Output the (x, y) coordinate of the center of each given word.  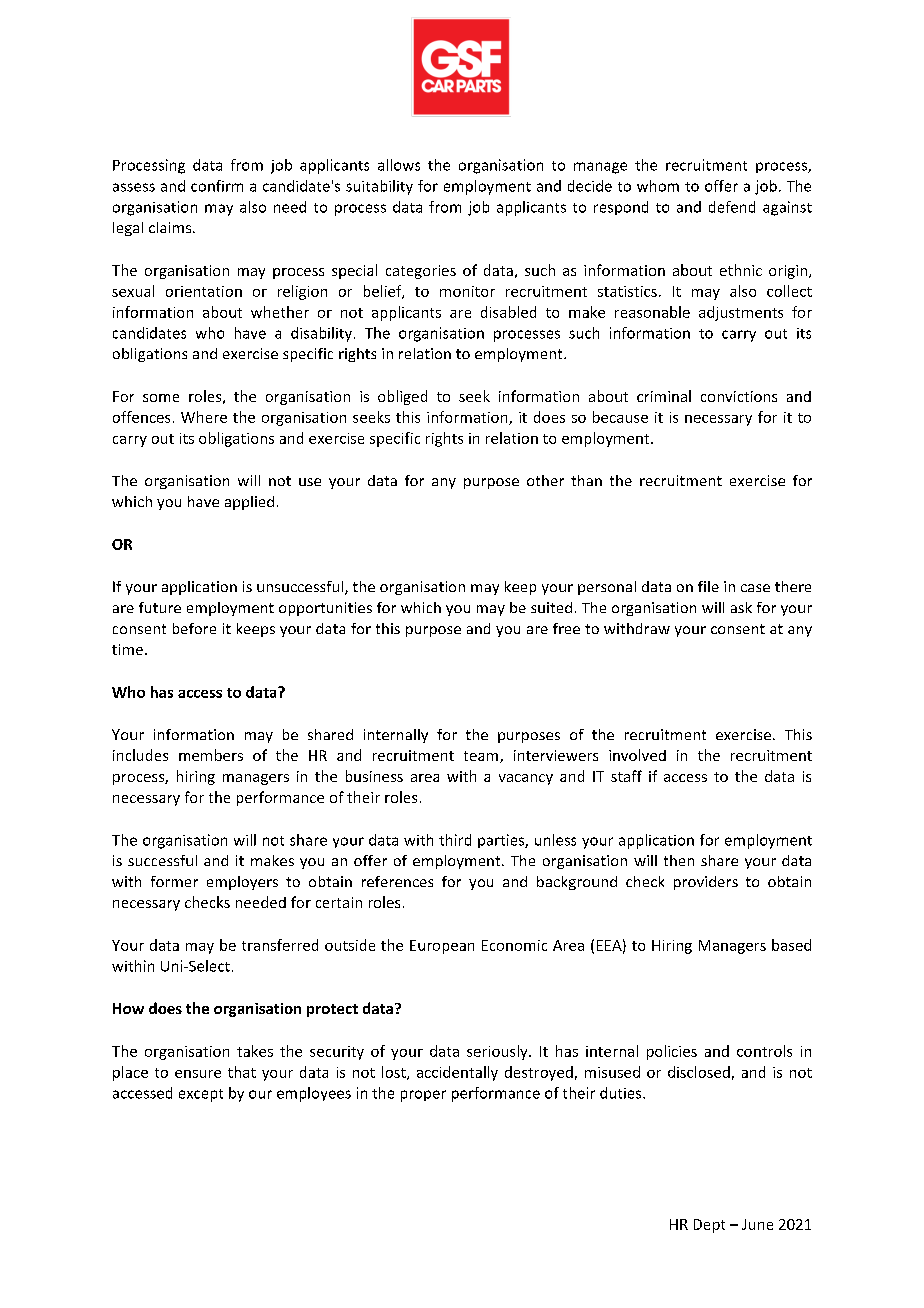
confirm (217, 186)
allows (399, 165)
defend (732, 207)
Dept (709, 1226)
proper (423, 1096)
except (201, 1095)
